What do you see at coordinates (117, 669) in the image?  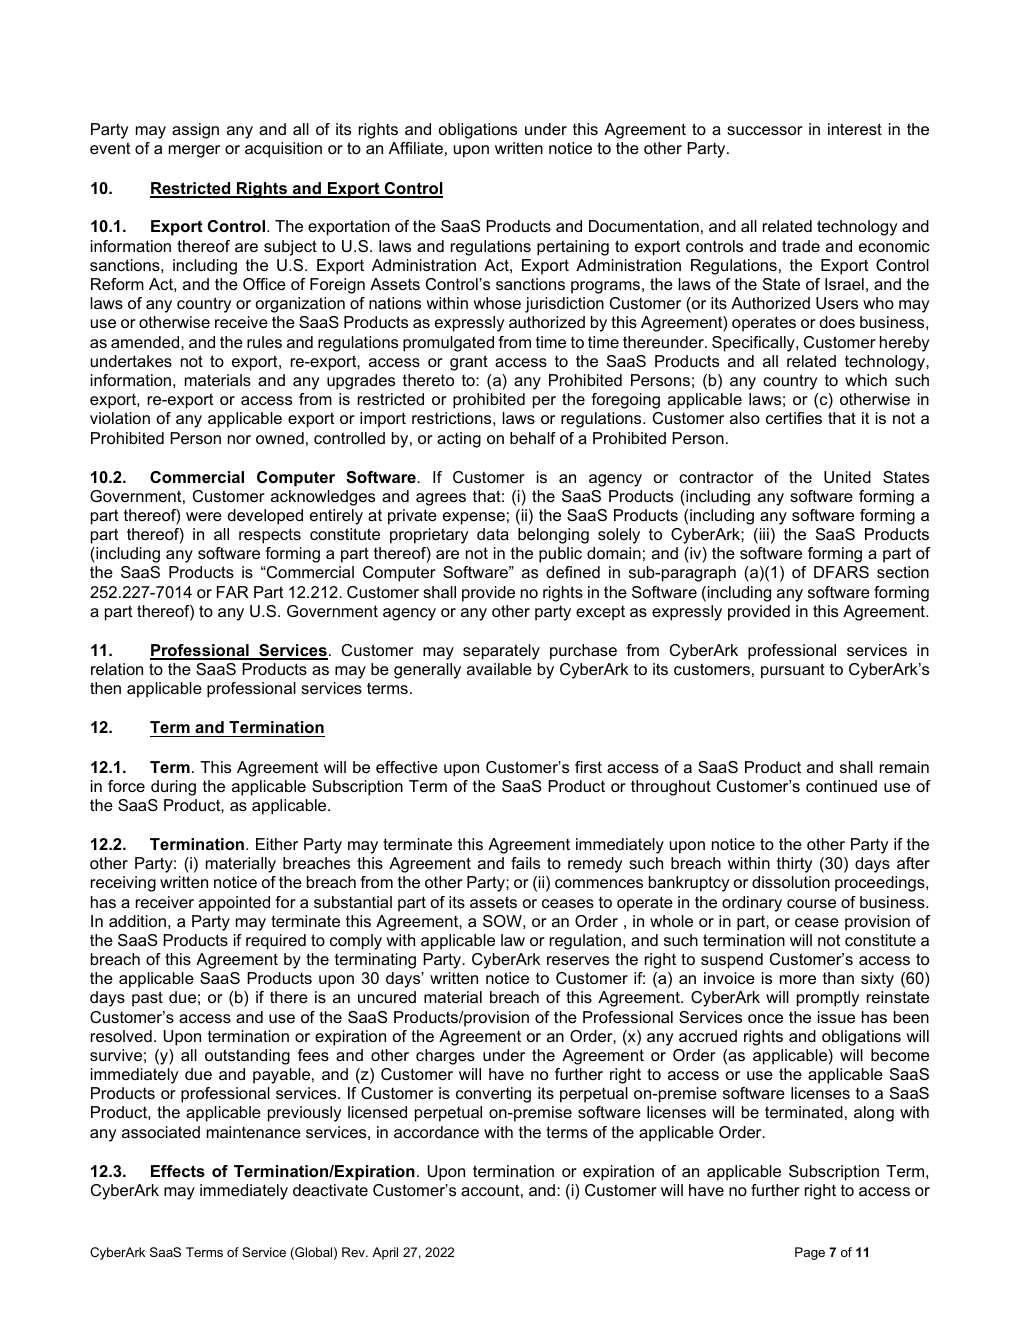 I see `relation` at bounding box center [117, 669].
